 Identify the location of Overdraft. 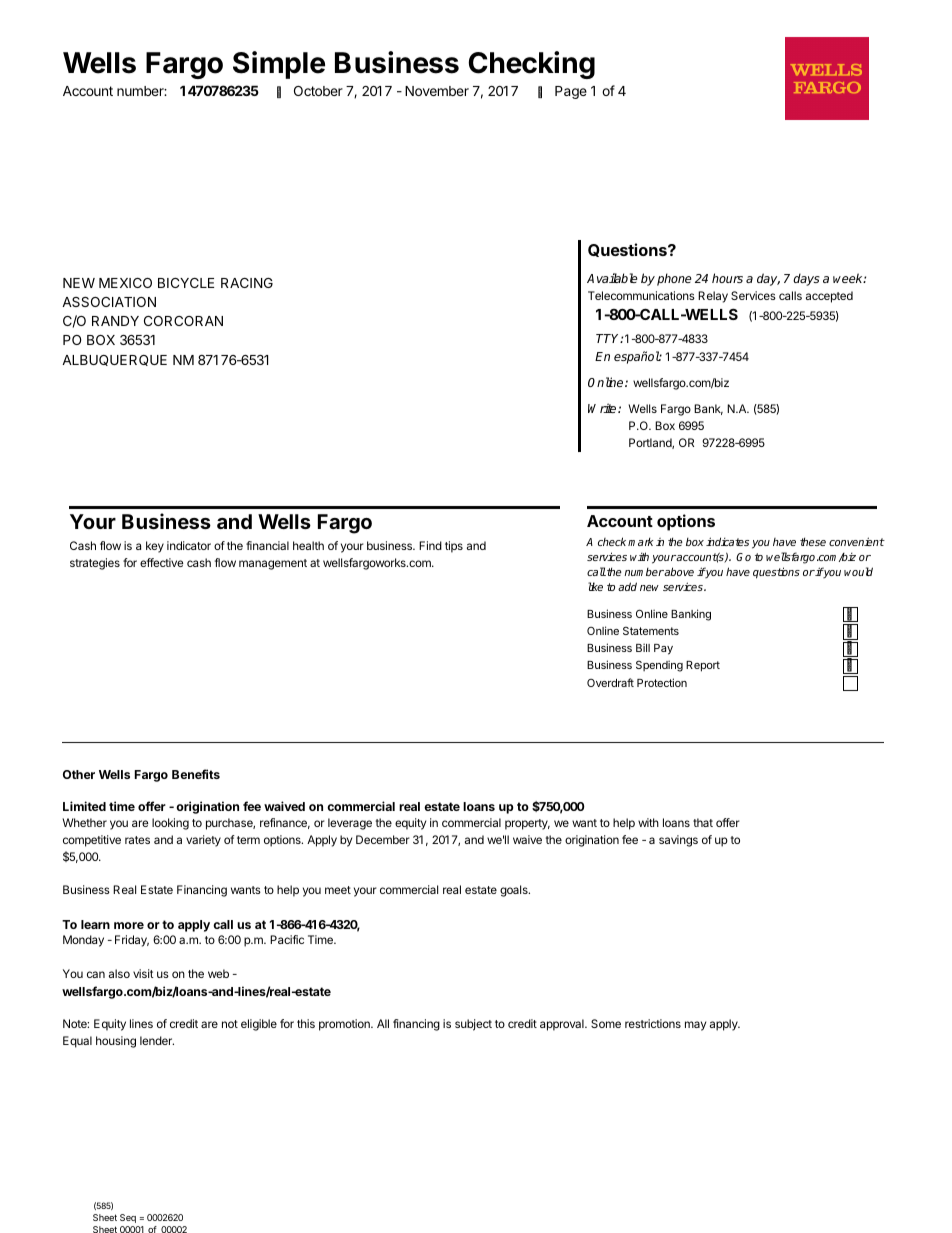
(610, 682).
